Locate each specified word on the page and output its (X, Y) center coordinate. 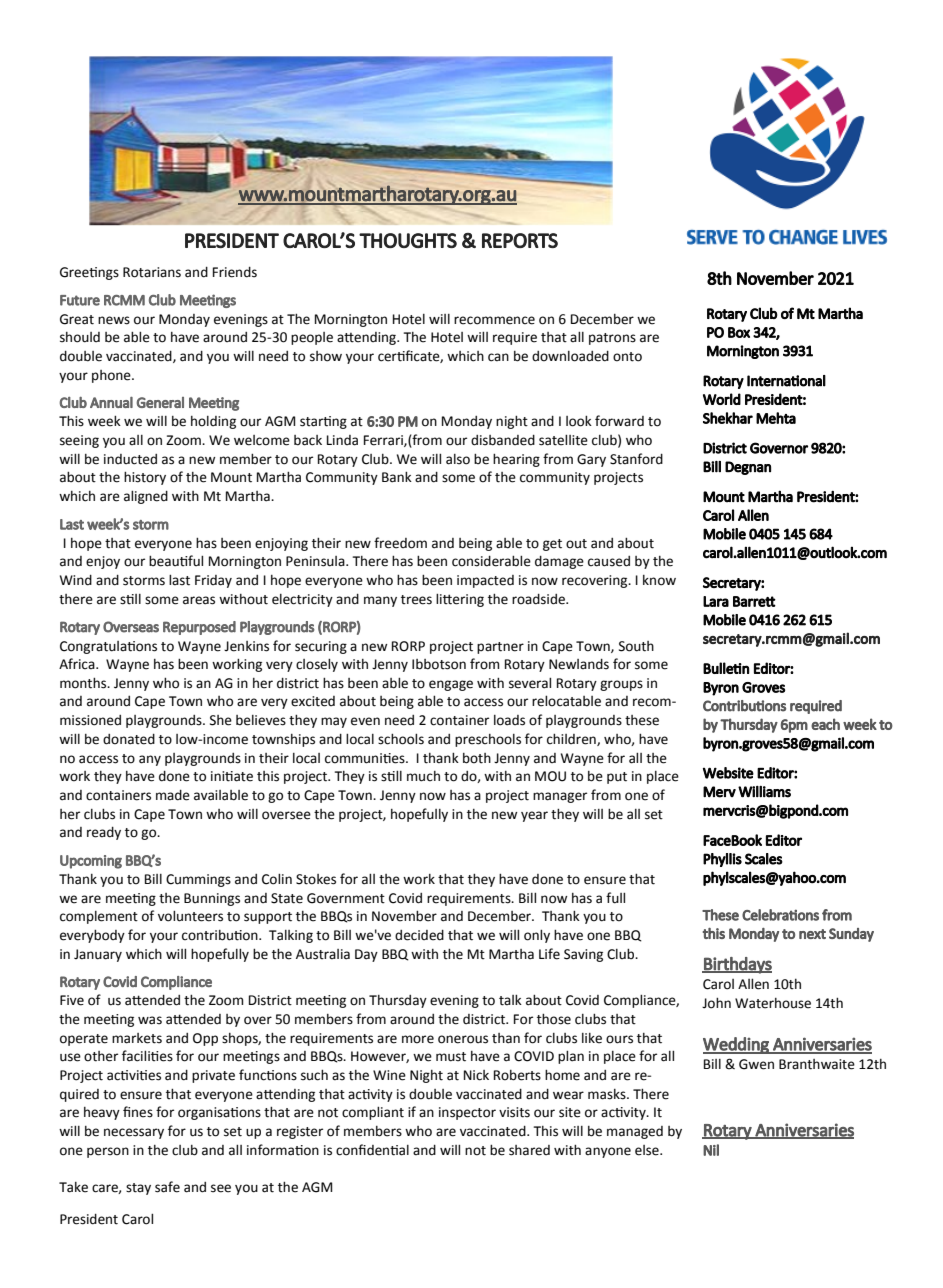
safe (167, 1187)
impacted (485, 581)
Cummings (198, 880)
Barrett (754, 601)
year (534, 816)
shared (529, 1150)
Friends (235, 272)
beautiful (176, 561)
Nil (711, 1150)
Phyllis (722, 860)
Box (739, 332)
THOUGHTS (408, 240)
